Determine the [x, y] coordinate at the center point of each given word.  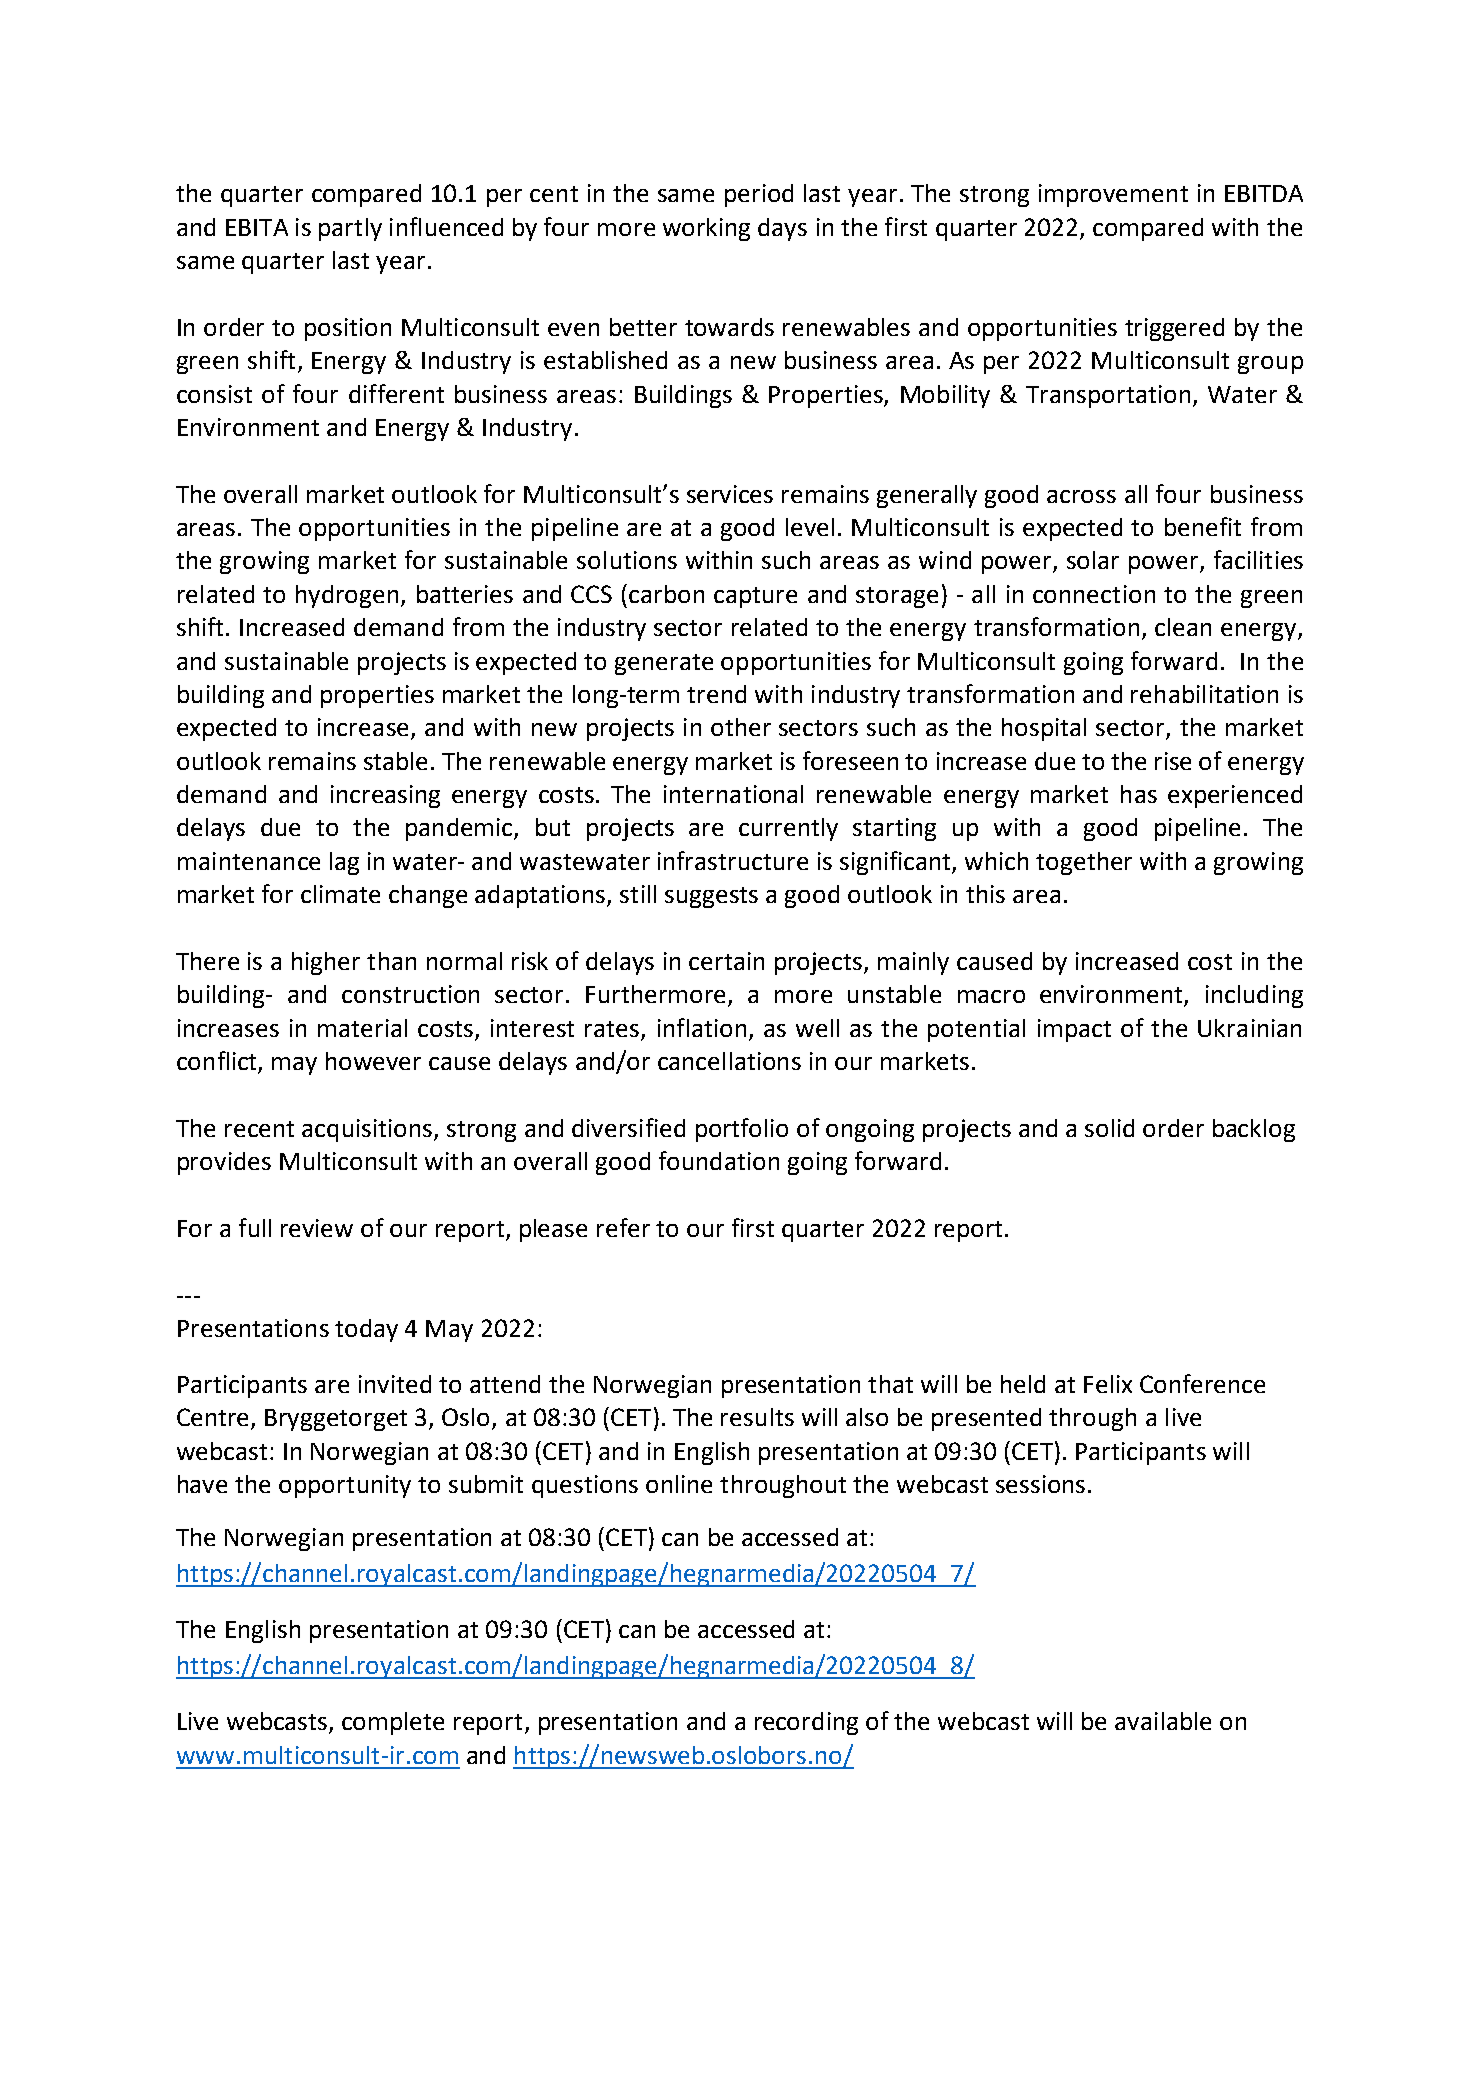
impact [1074, 1030]
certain [726, 961]
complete [393, 1723]
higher [326, 963]
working [706, 229]
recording [806, 1723]
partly [350, 229]
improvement [1113, 195]
